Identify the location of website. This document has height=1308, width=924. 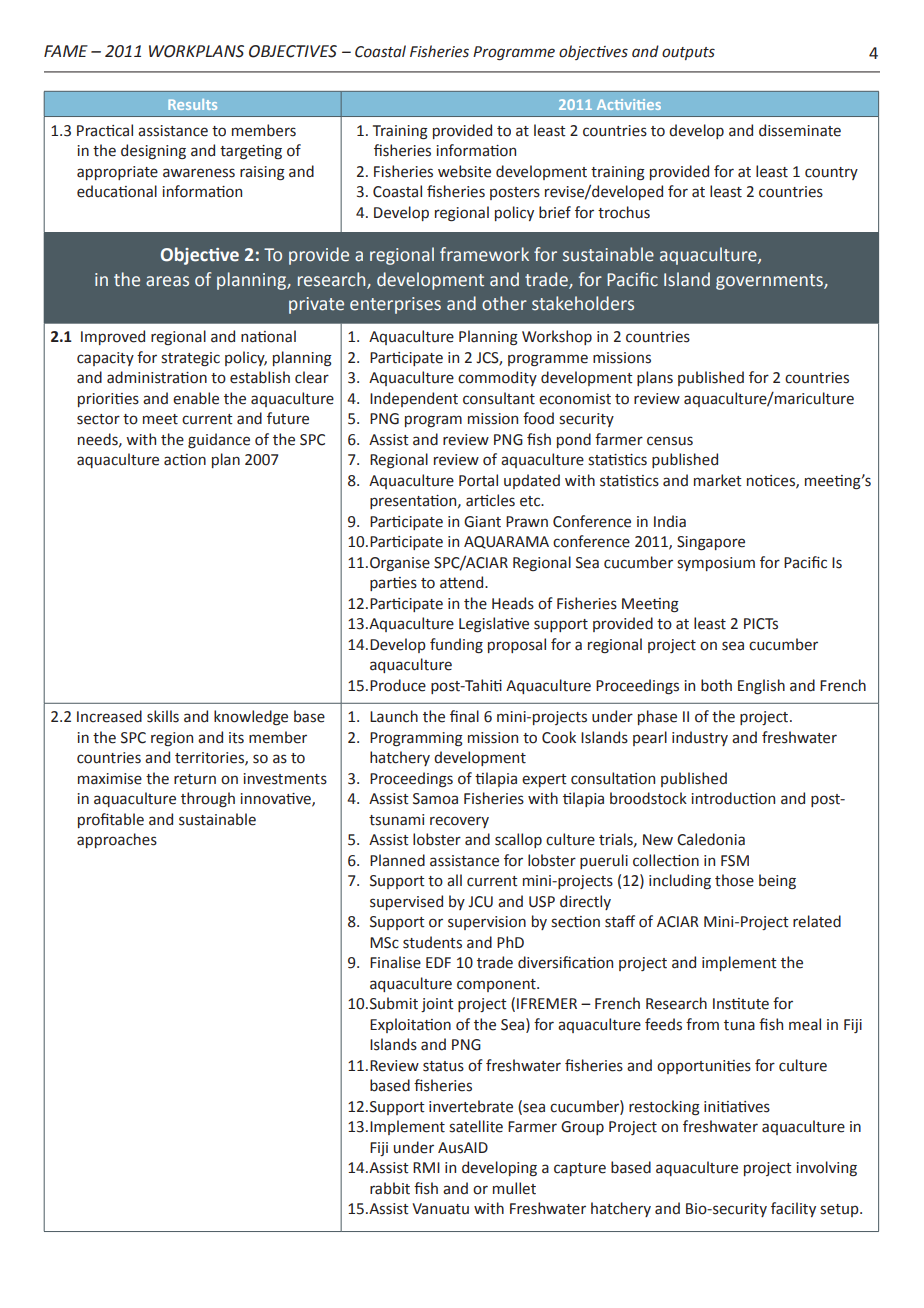
(464, 171).
